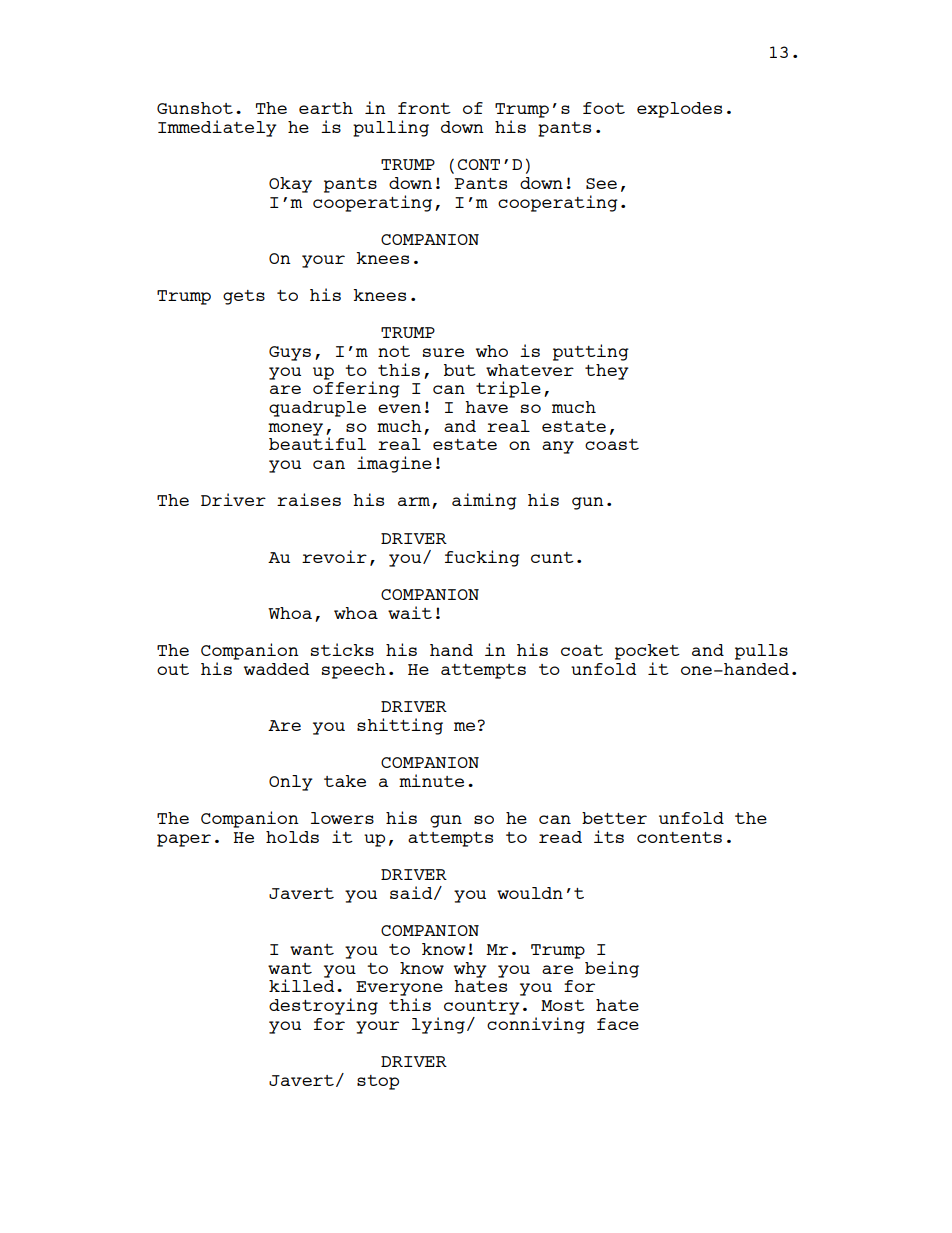  I want to click on explodes, so click(679, 110).
